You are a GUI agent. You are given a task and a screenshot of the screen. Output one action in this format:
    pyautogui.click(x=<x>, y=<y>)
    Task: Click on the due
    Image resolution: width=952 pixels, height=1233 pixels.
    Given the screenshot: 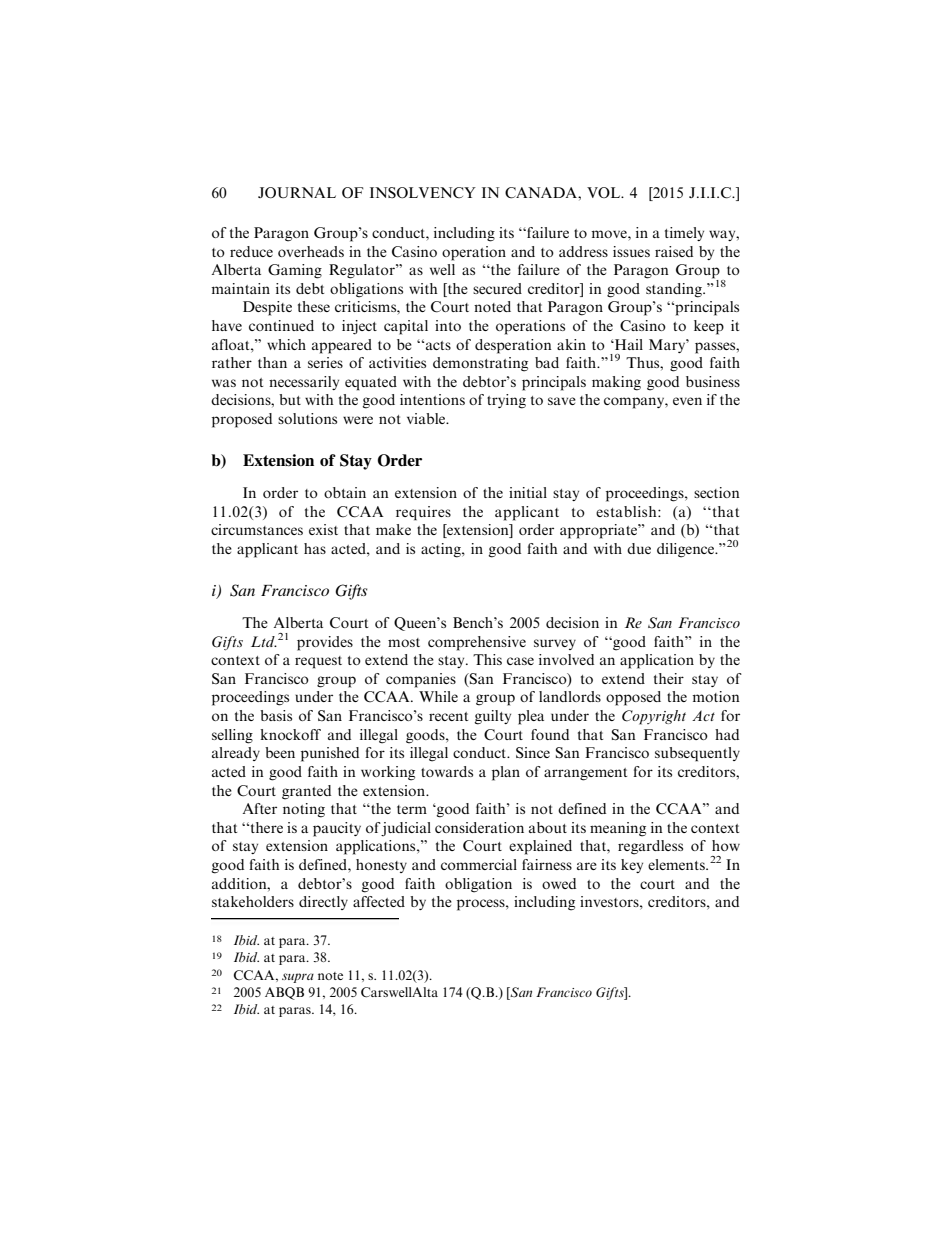 What is the action you would take?
    pyautogui.click(x=639, y=548)
